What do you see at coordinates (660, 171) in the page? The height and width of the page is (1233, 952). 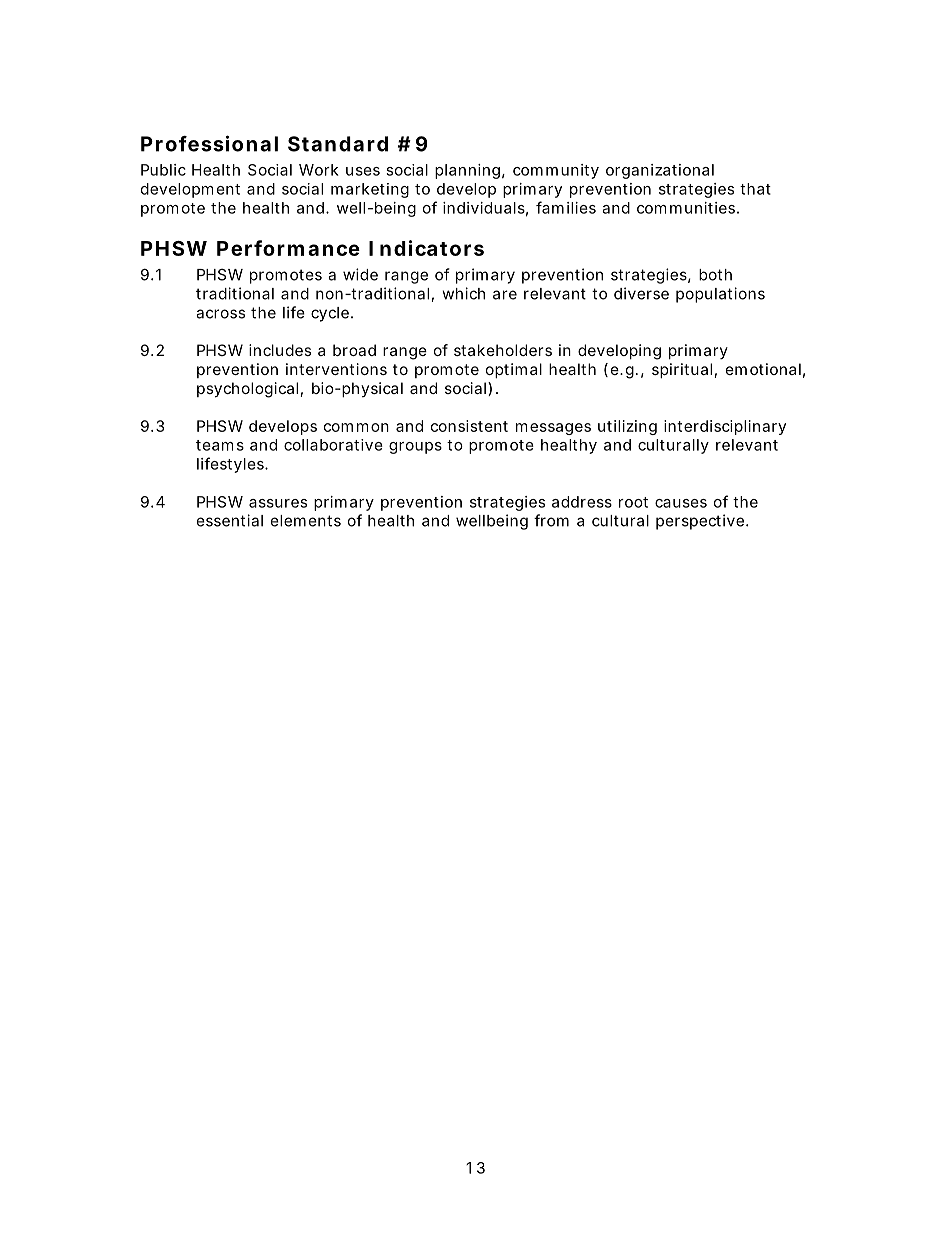 I see `organizational` at bounding box center [660, 171].
